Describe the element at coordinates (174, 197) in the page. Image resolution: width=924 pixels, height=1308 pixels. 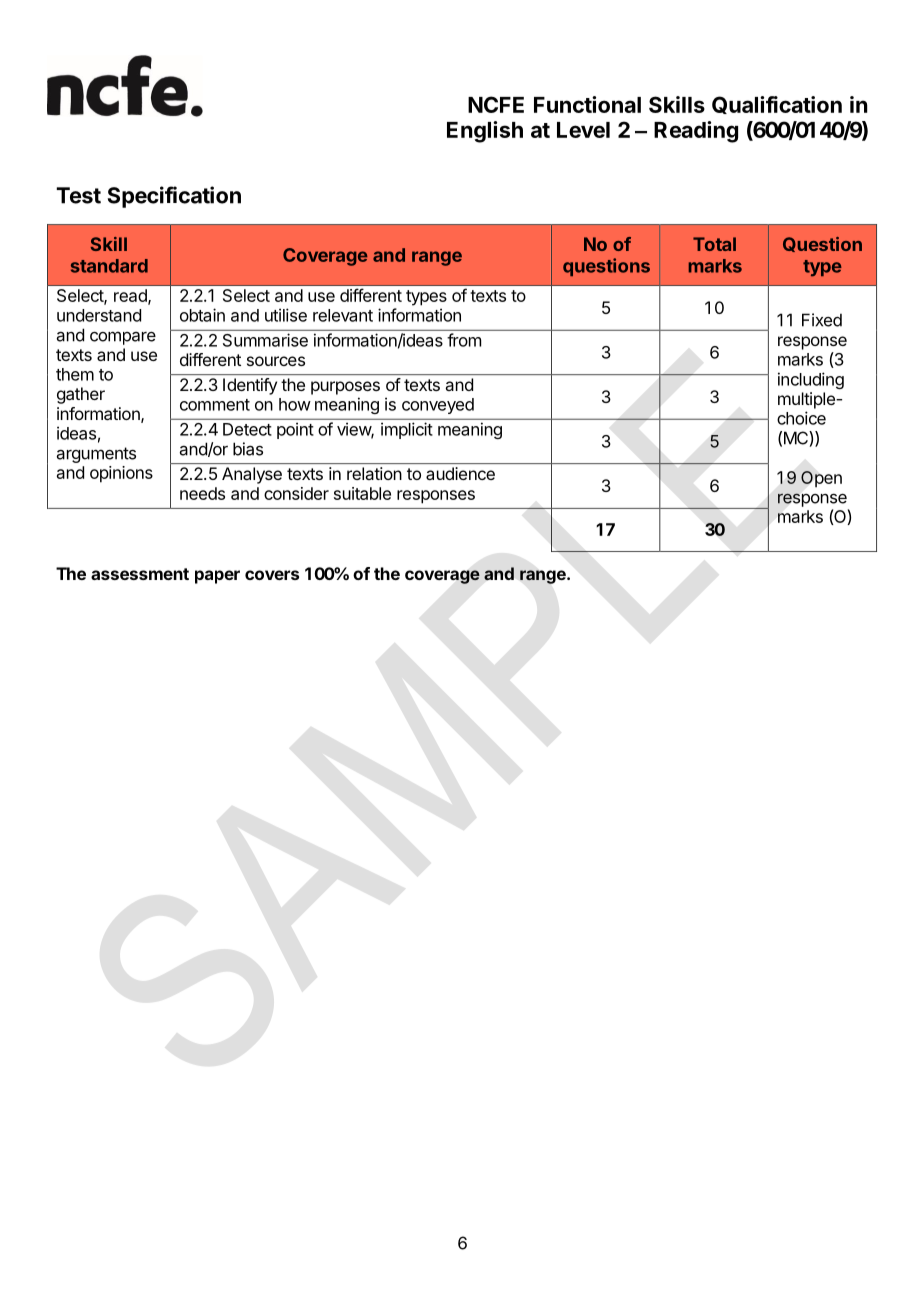
I see `Specification` at that location.
